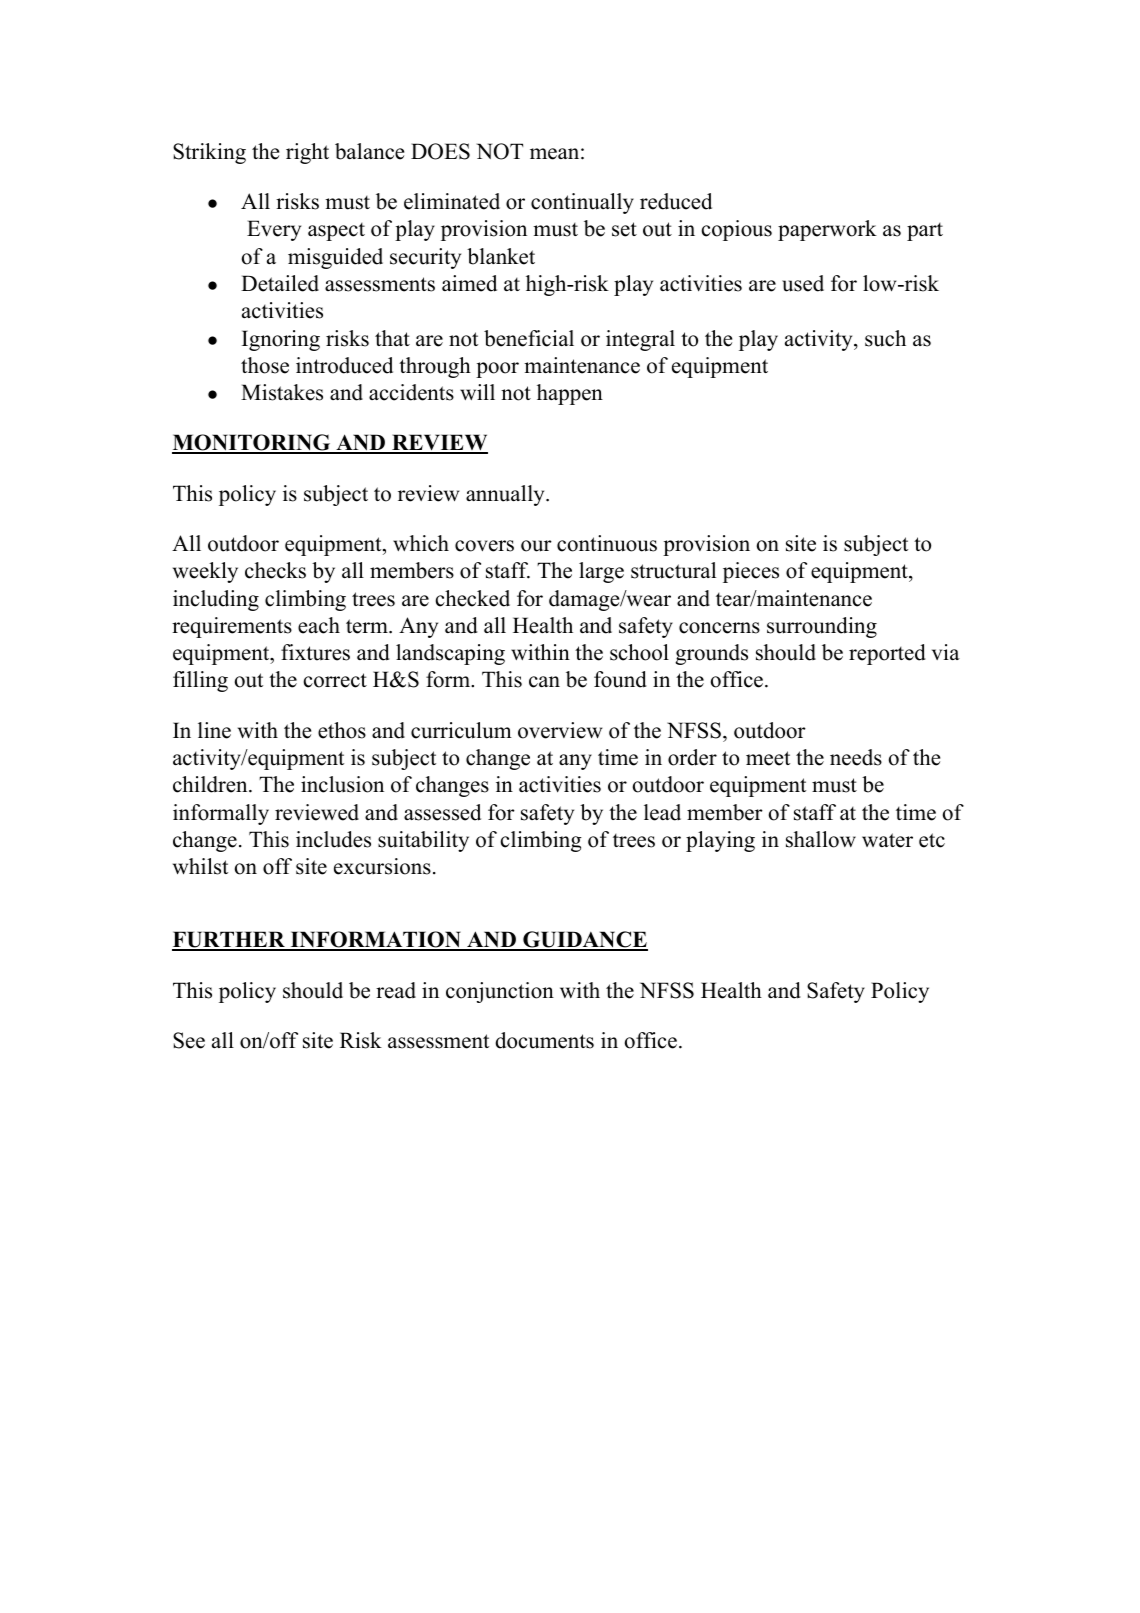 This page has width=1140, height=1613. I want to click on such, so click(885, 338).
